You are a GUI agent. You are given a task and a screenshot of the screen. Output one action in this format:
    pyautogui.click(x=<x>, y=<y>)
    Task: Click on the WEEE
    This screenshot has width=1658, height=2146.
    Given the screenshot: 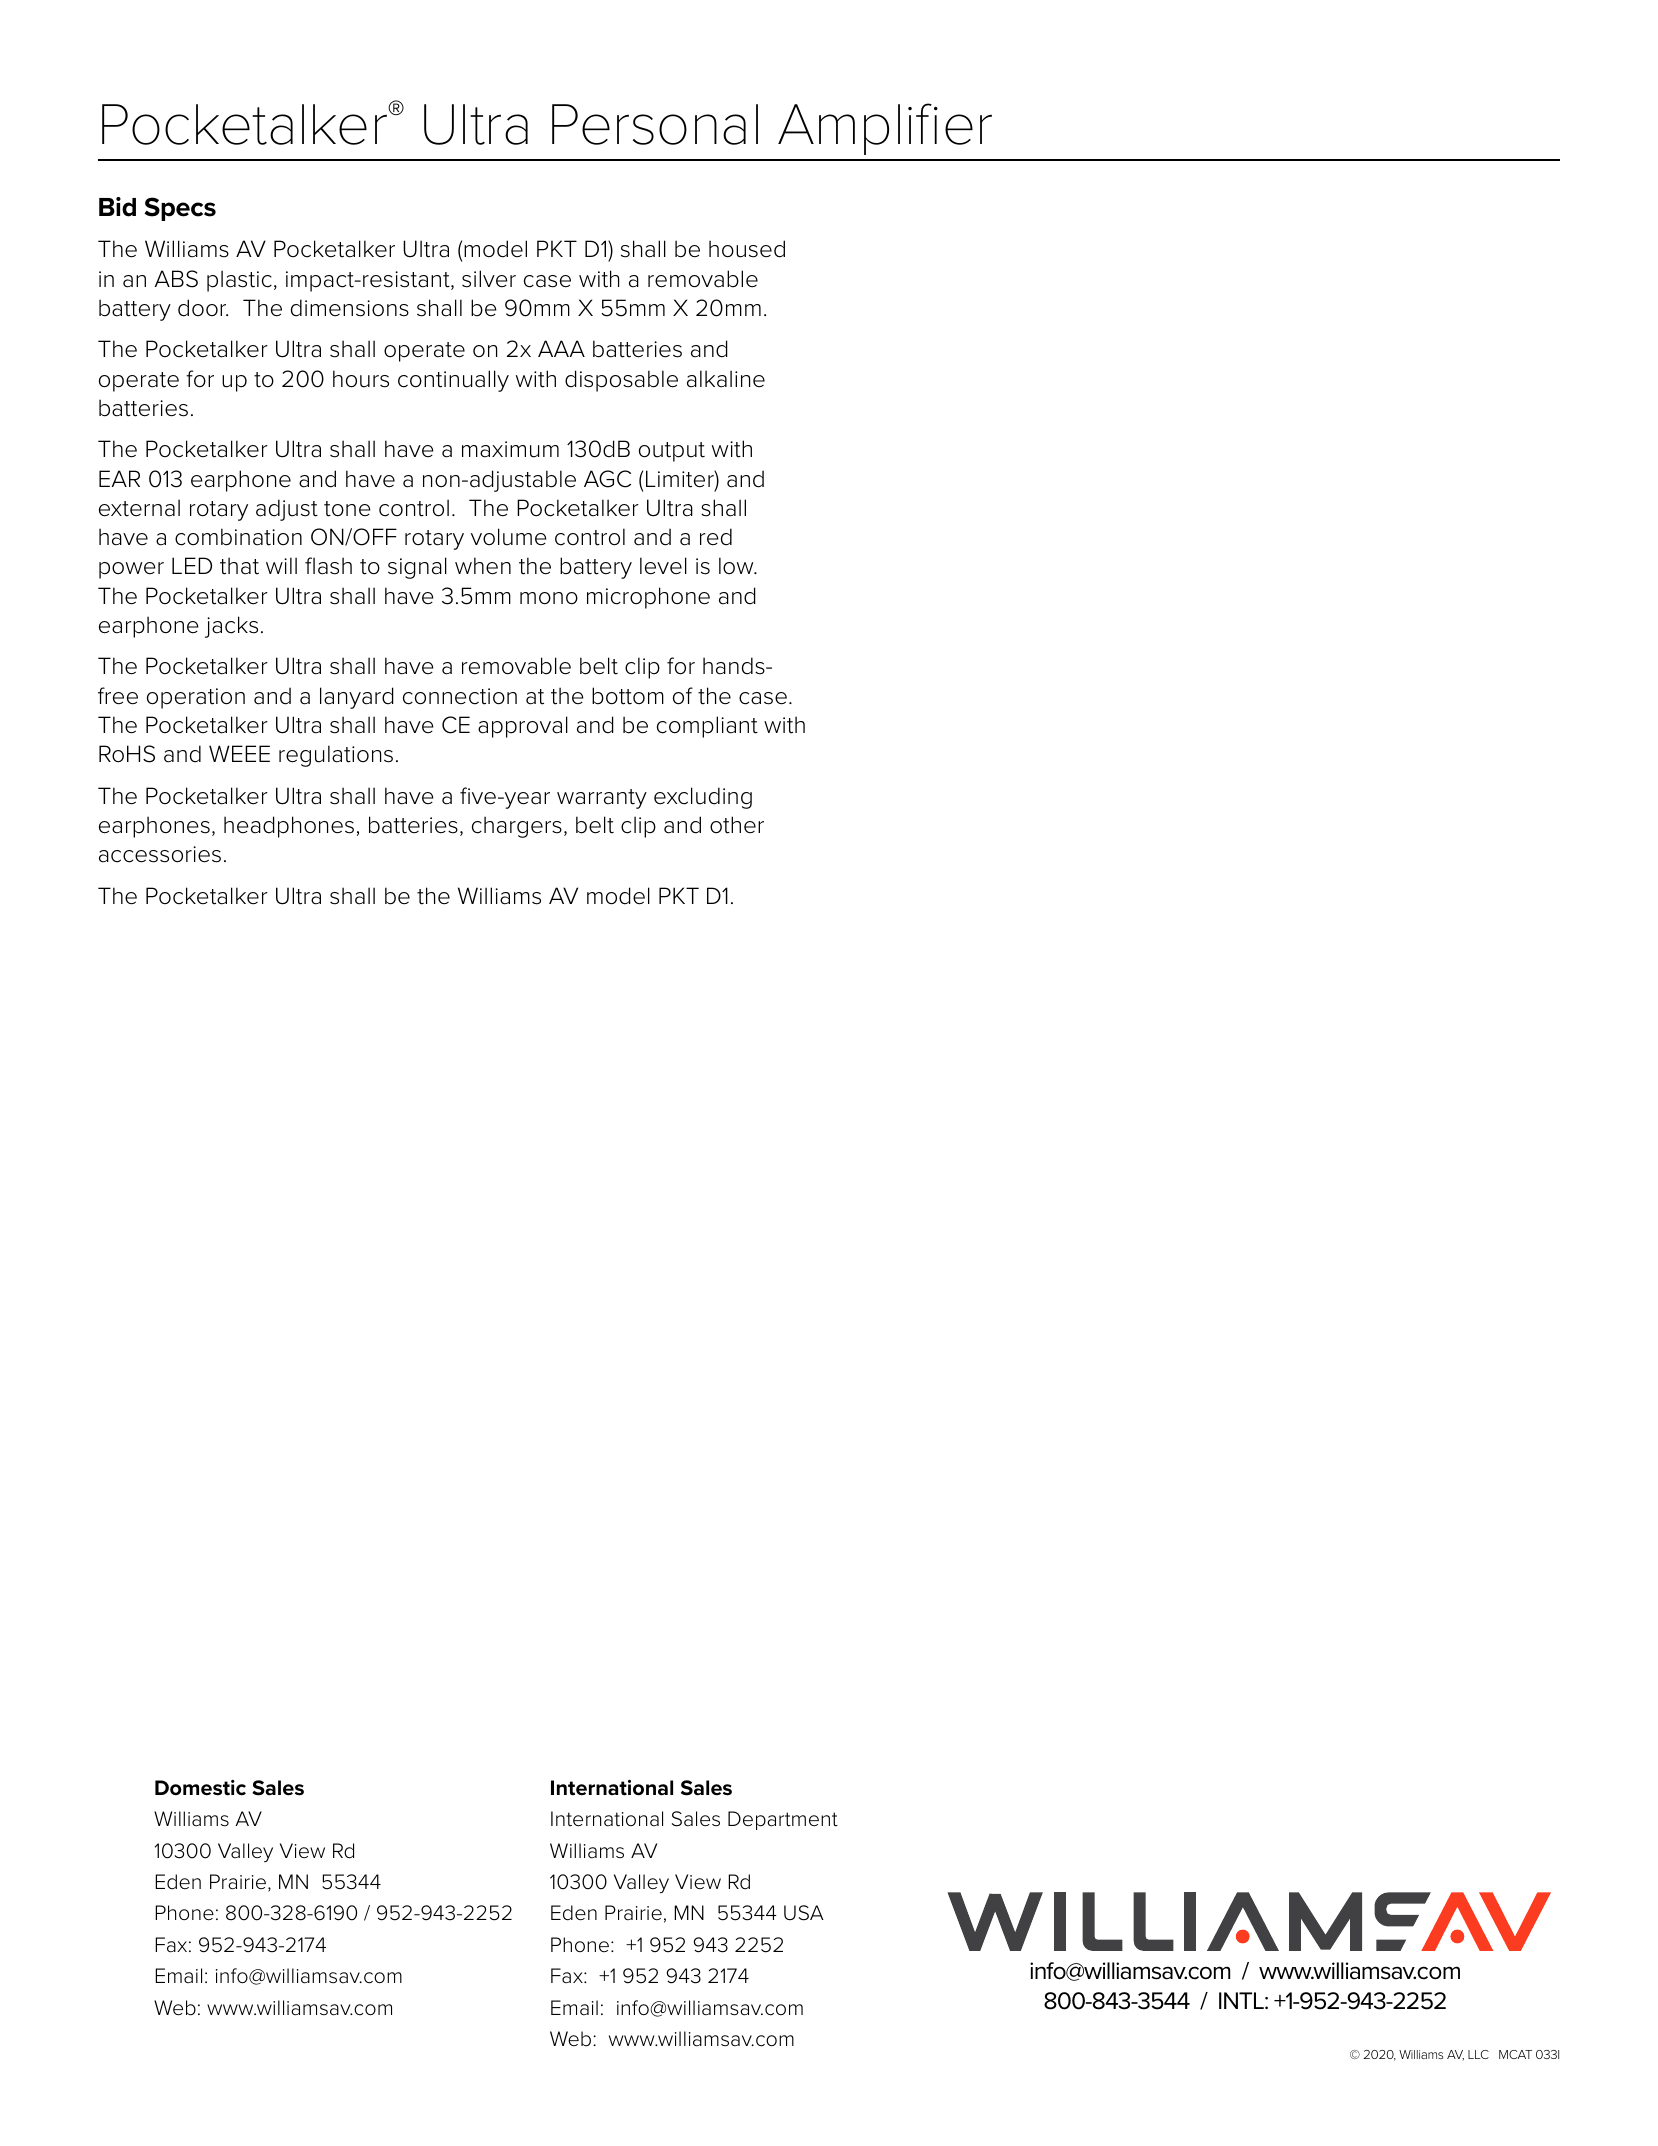 What is the action you would take?
    pyautogui.click(x=239, y=753)
